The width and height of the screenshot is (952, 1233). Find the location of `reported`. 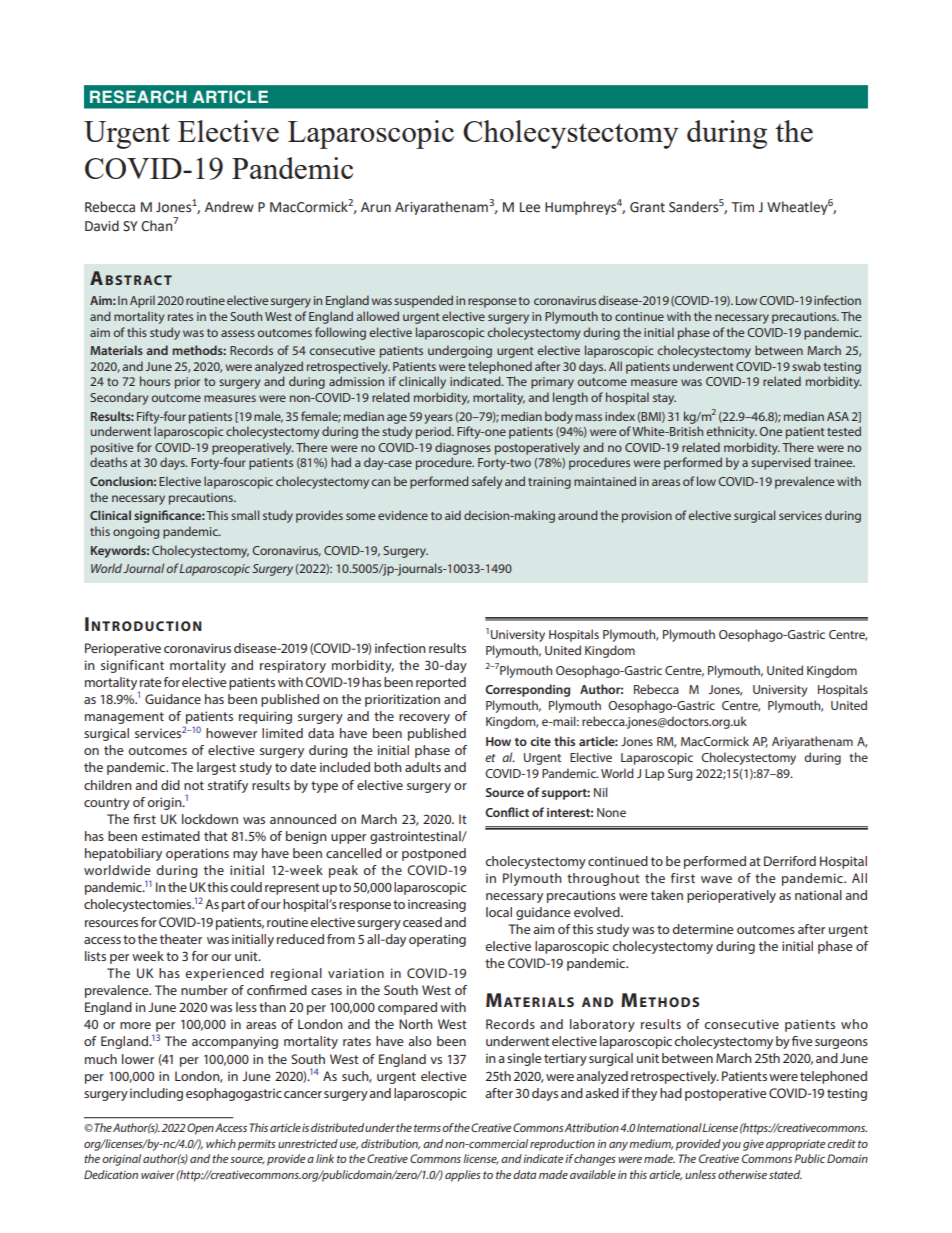

reported is located at coordinates (441, 683).
